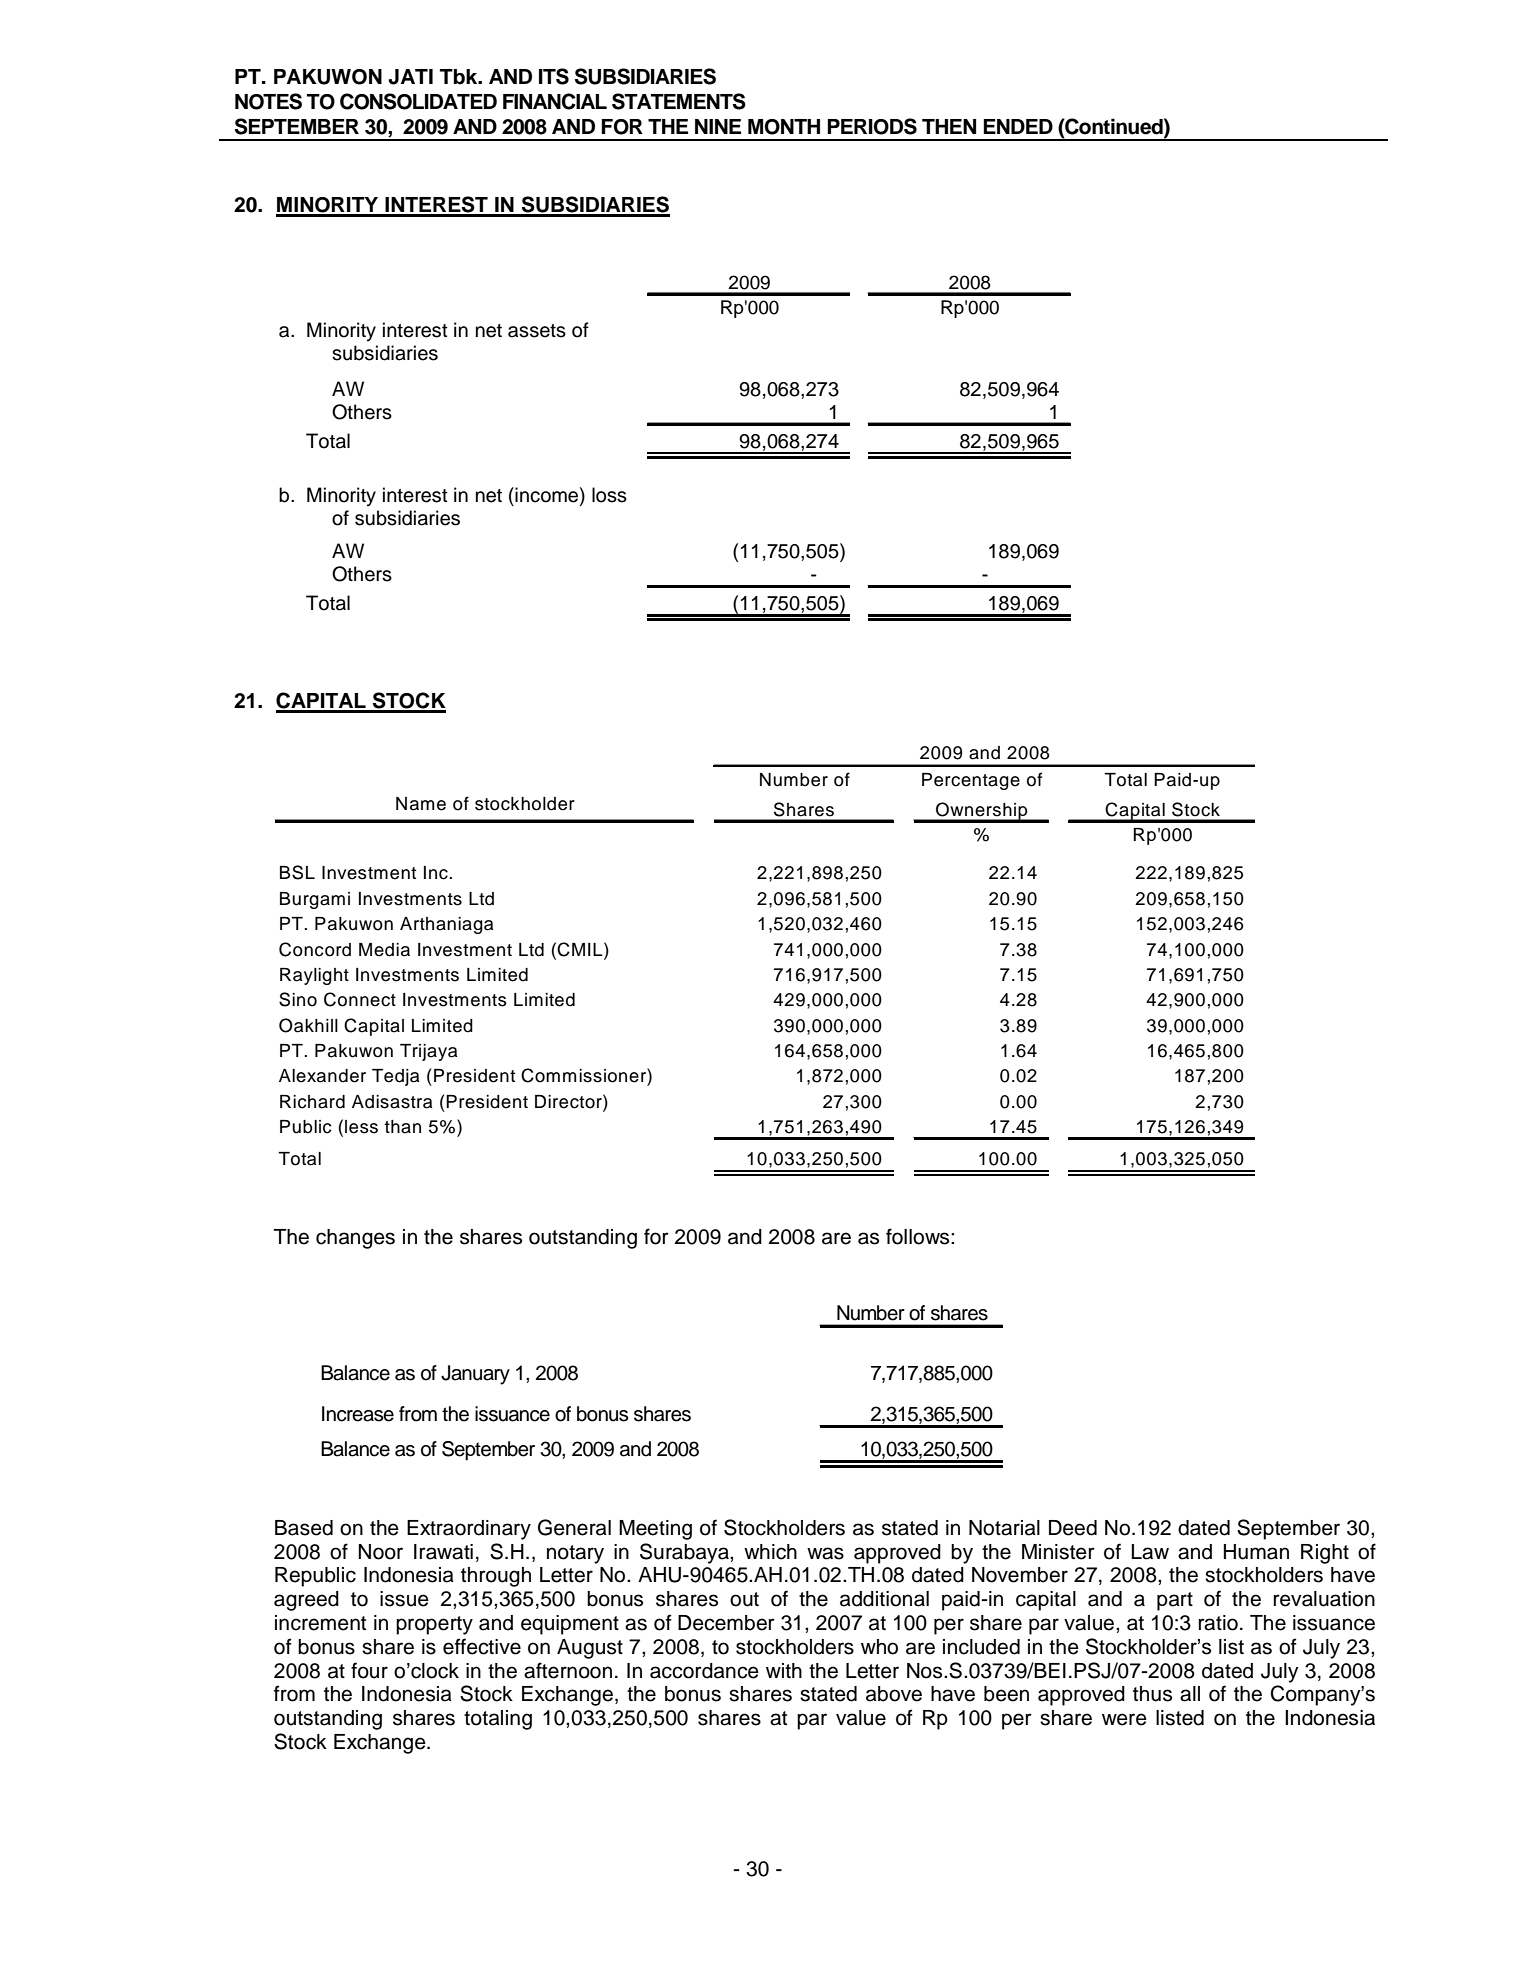  I want to click on four, so click(369, 1670).
